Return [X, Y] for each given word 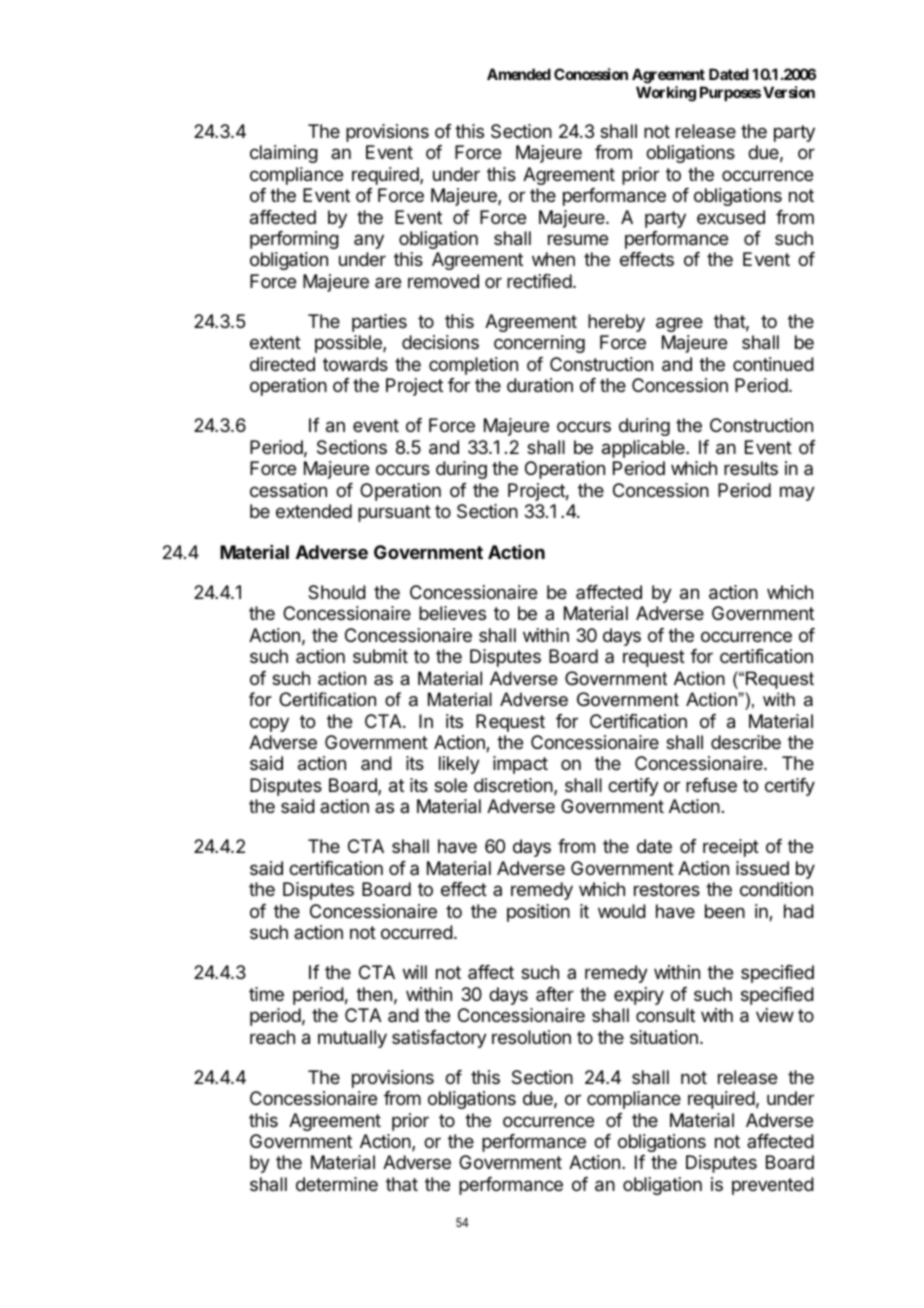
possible [349, 344]
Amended [519, 74]
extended [314, 511]
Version [789, 92]
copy [269, 724]
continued [773, 364]
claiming [284, 154]
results [751, 468]
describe [746, 742]
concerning [539, 344]
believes [452, 613]
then [374, 994]
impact [520, 765]
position [538, 913]
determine [337, 1184]
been [725, 911]
